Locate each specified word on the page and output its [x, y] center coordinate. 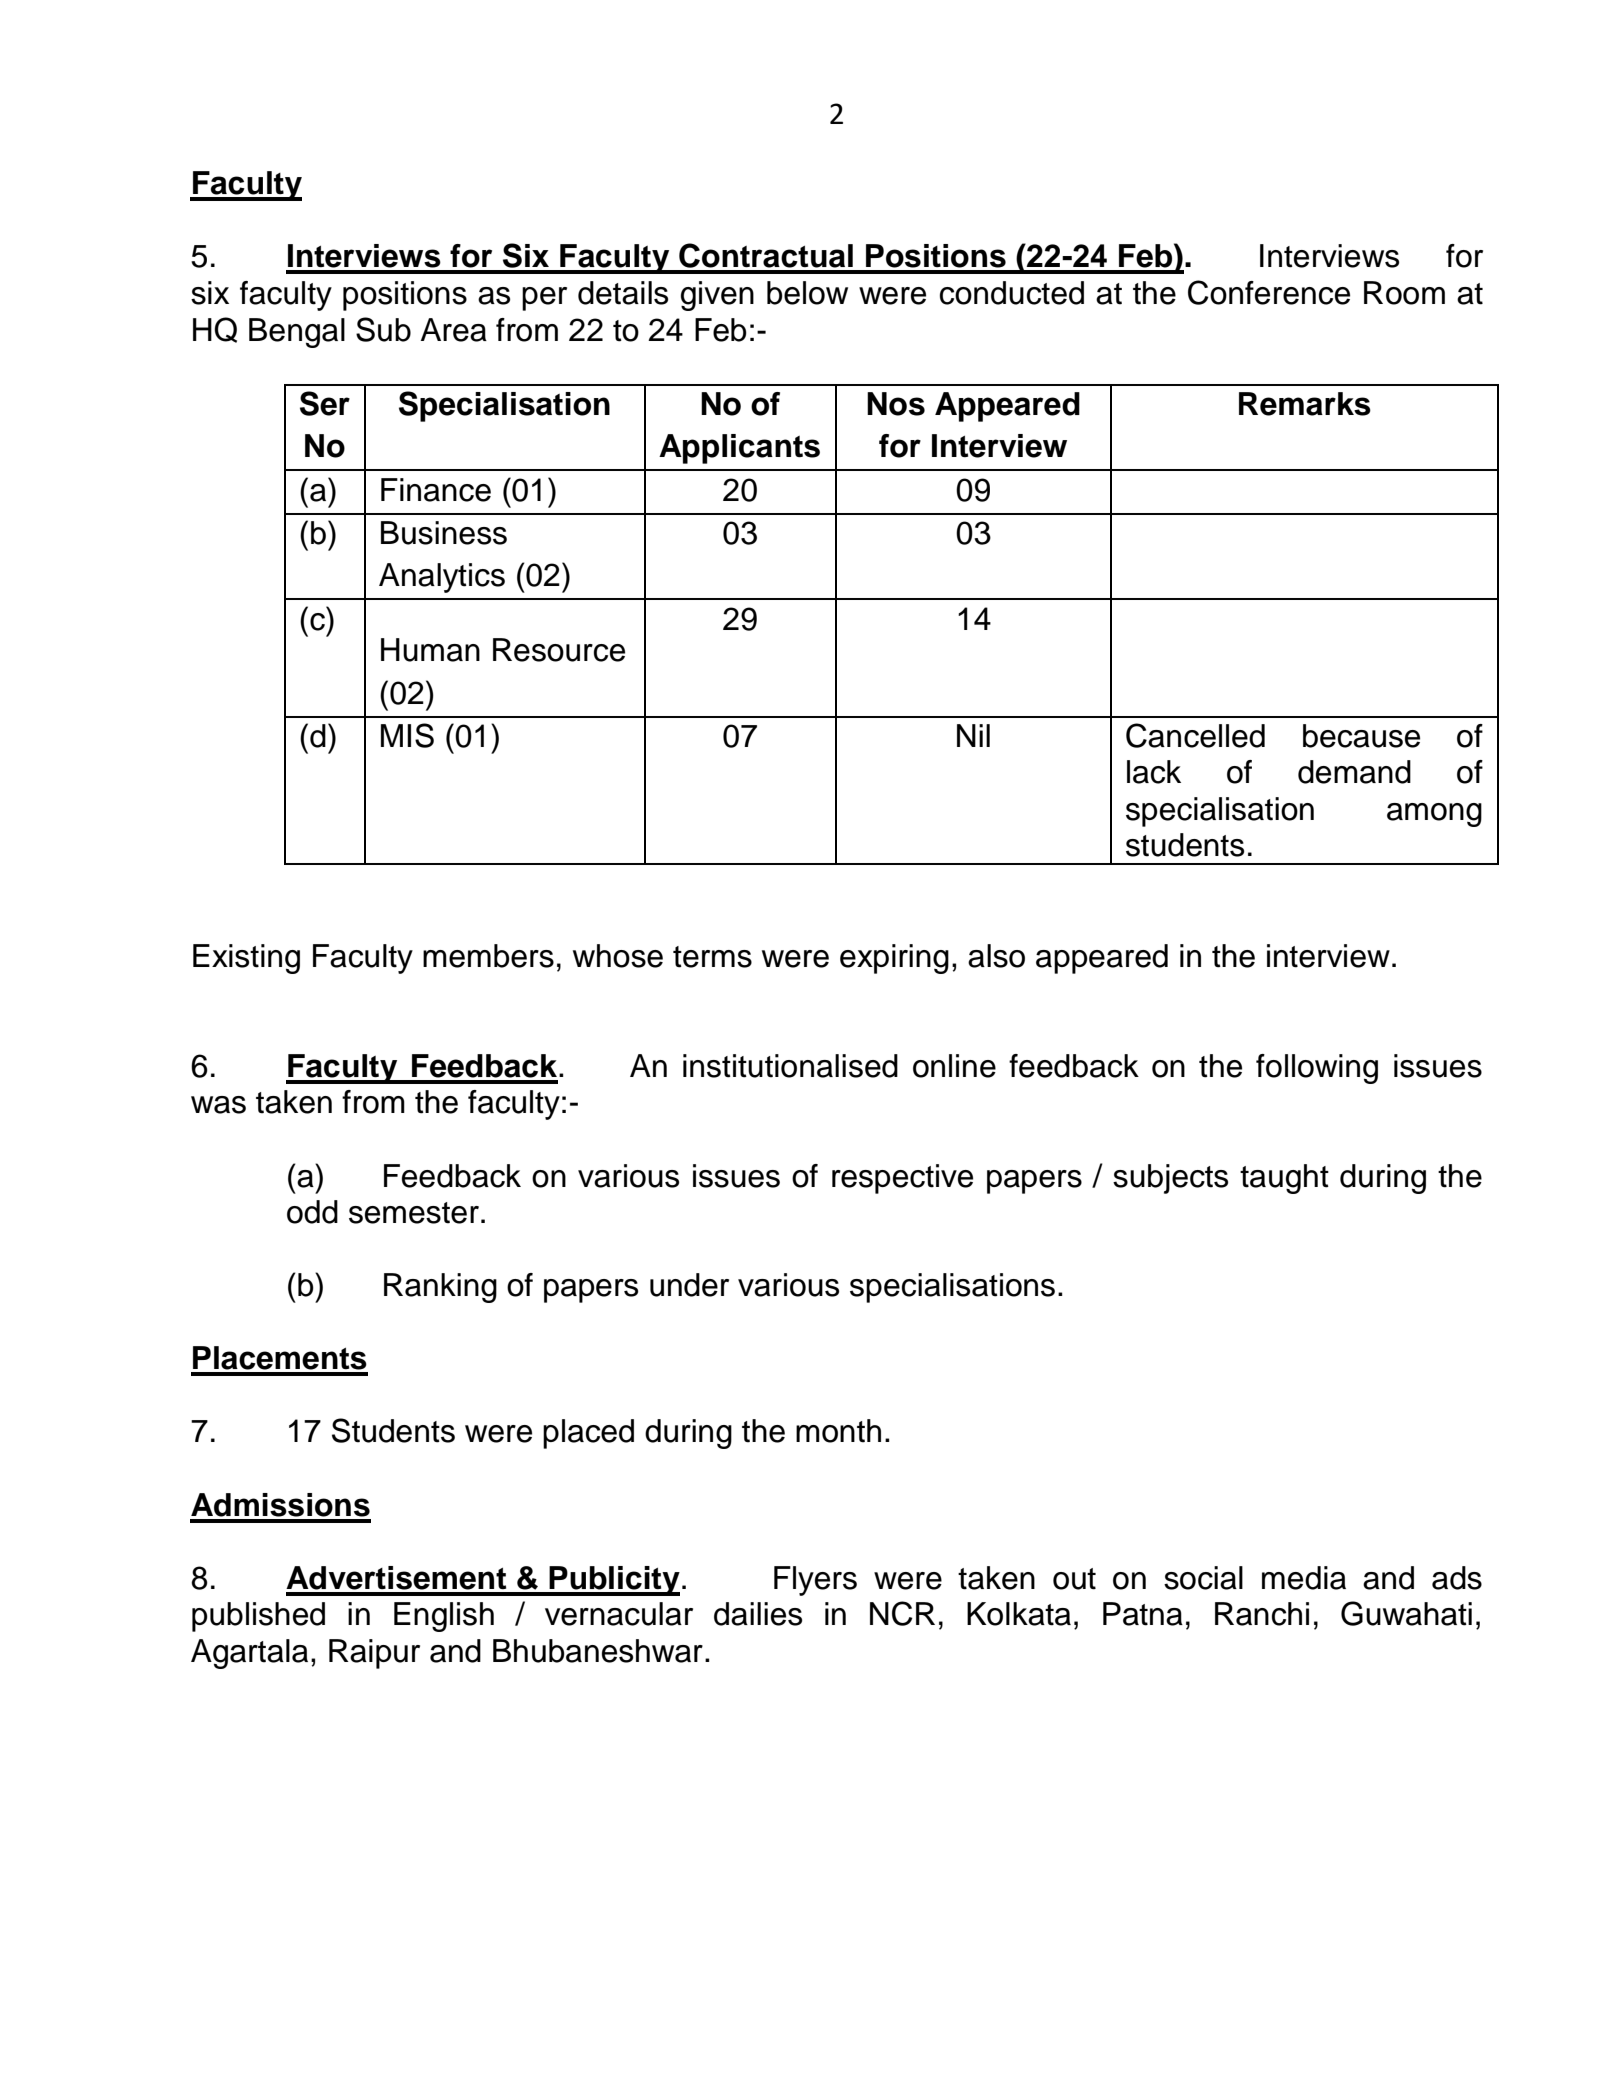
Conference [1269, 292]
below [807, 293]
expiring [894, 959]
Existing [246, 959]
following [1317, 1069]
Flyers [815, 1581]
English [444, 1617]
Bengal [297, 333]
